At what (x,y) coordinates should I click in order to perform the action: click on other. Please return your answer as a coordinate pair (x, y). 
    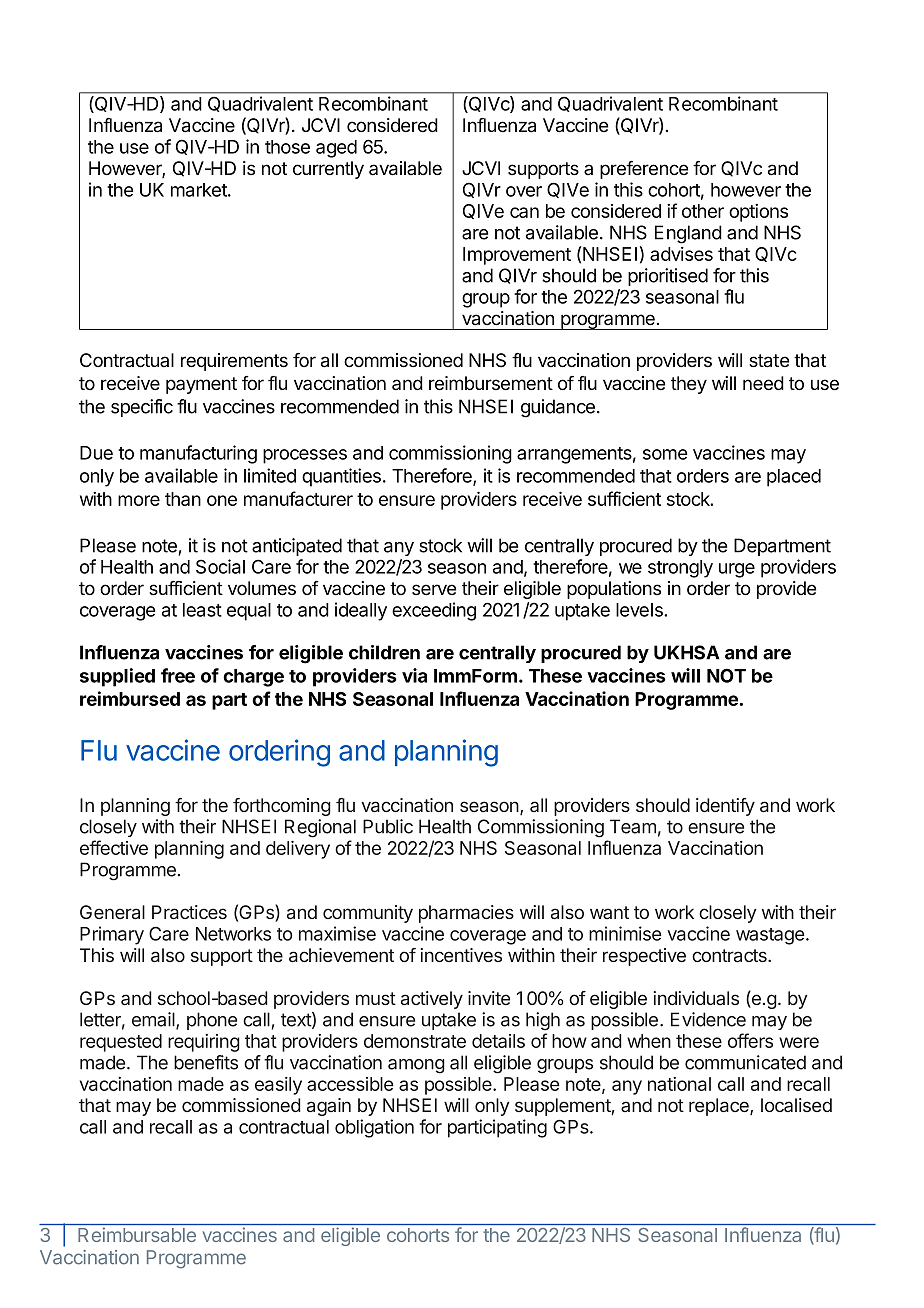
    Looking at the image, I should click on (703, 211).
